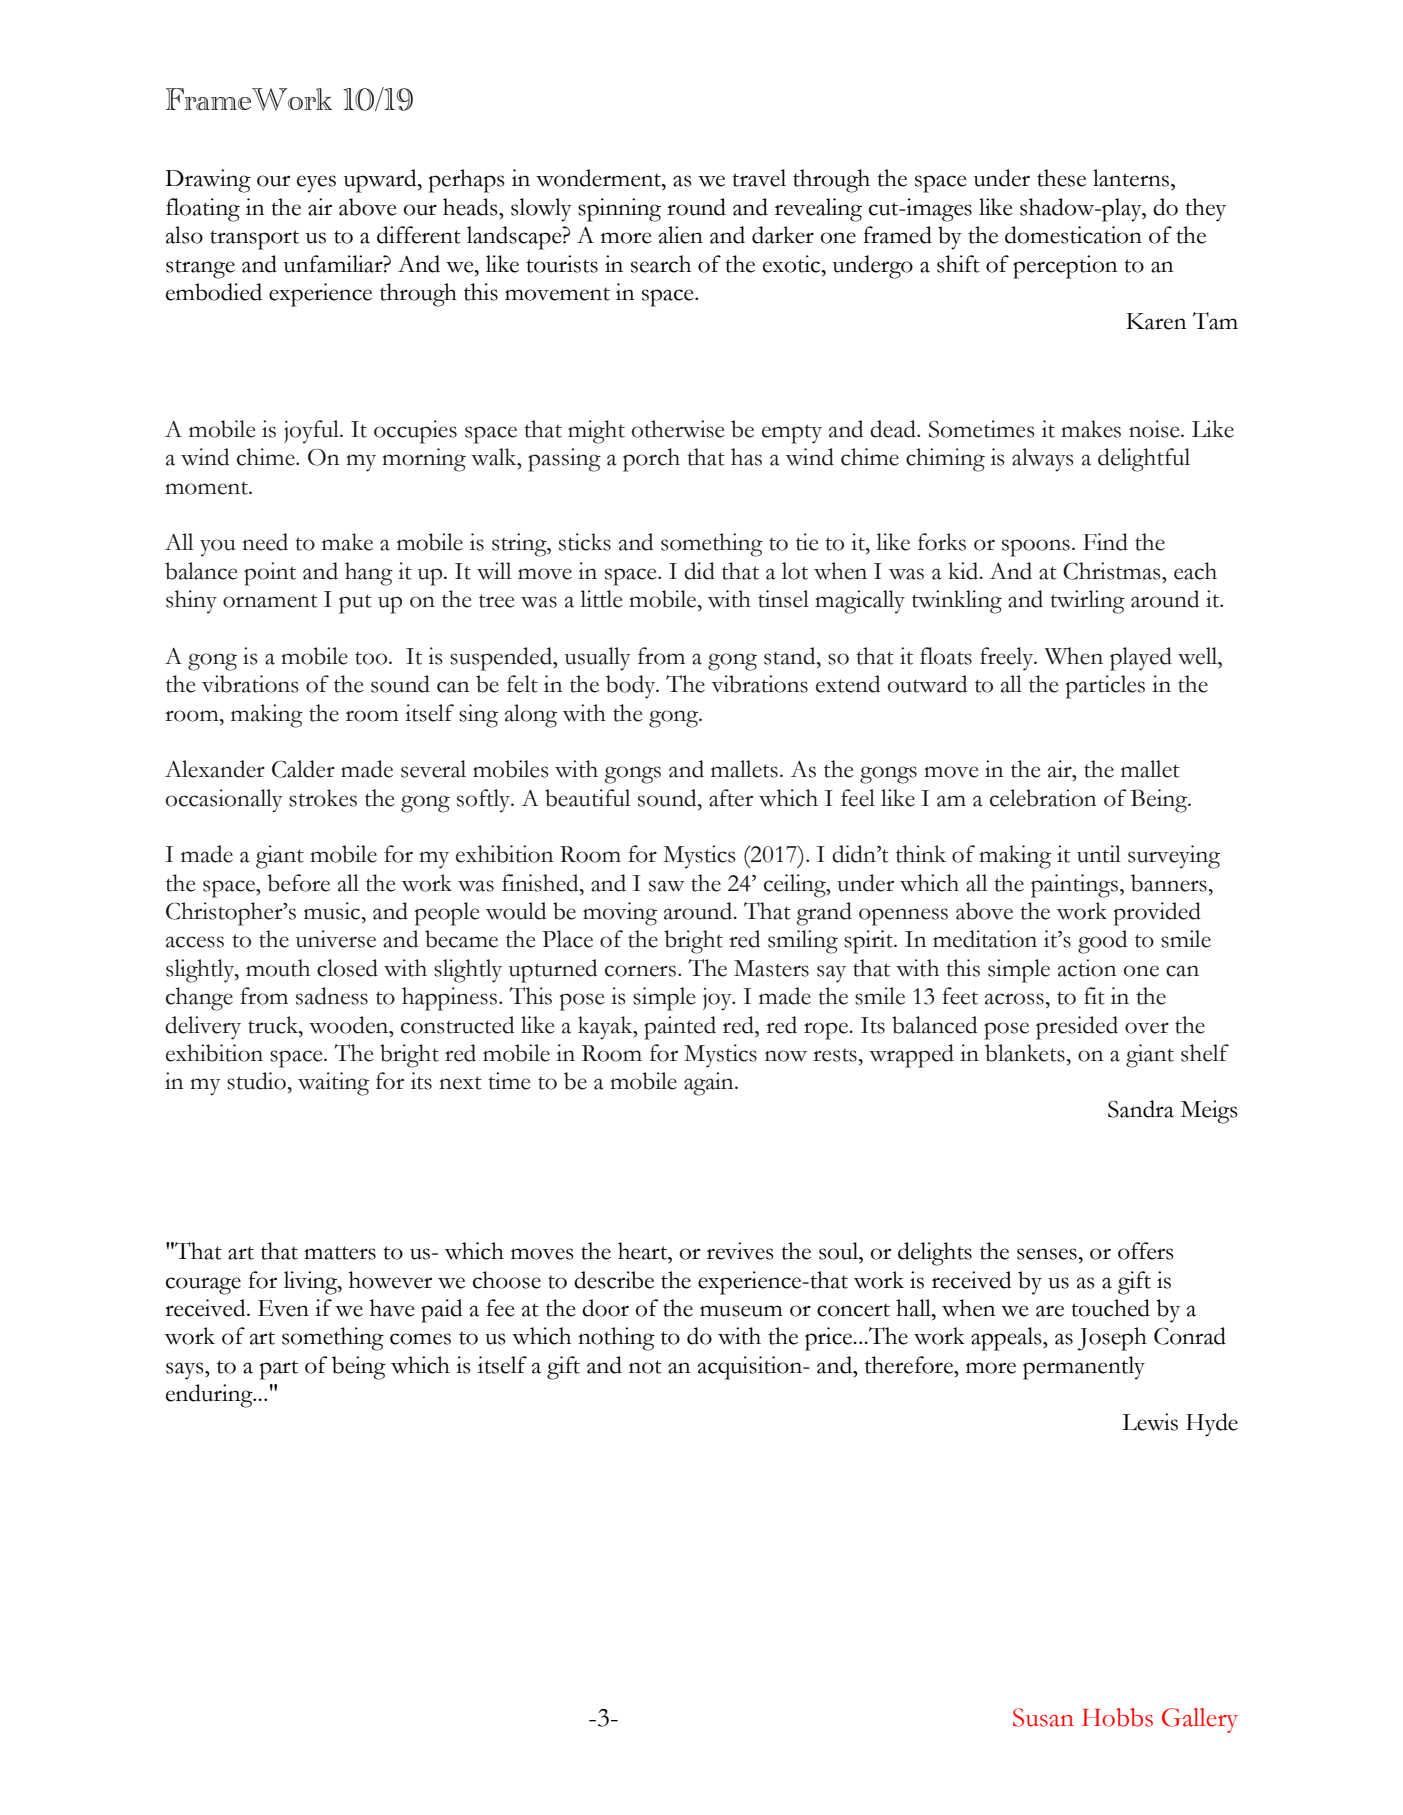  Describe the element at coordinates (740, 1251) in the page. I see `revives` at that location.
